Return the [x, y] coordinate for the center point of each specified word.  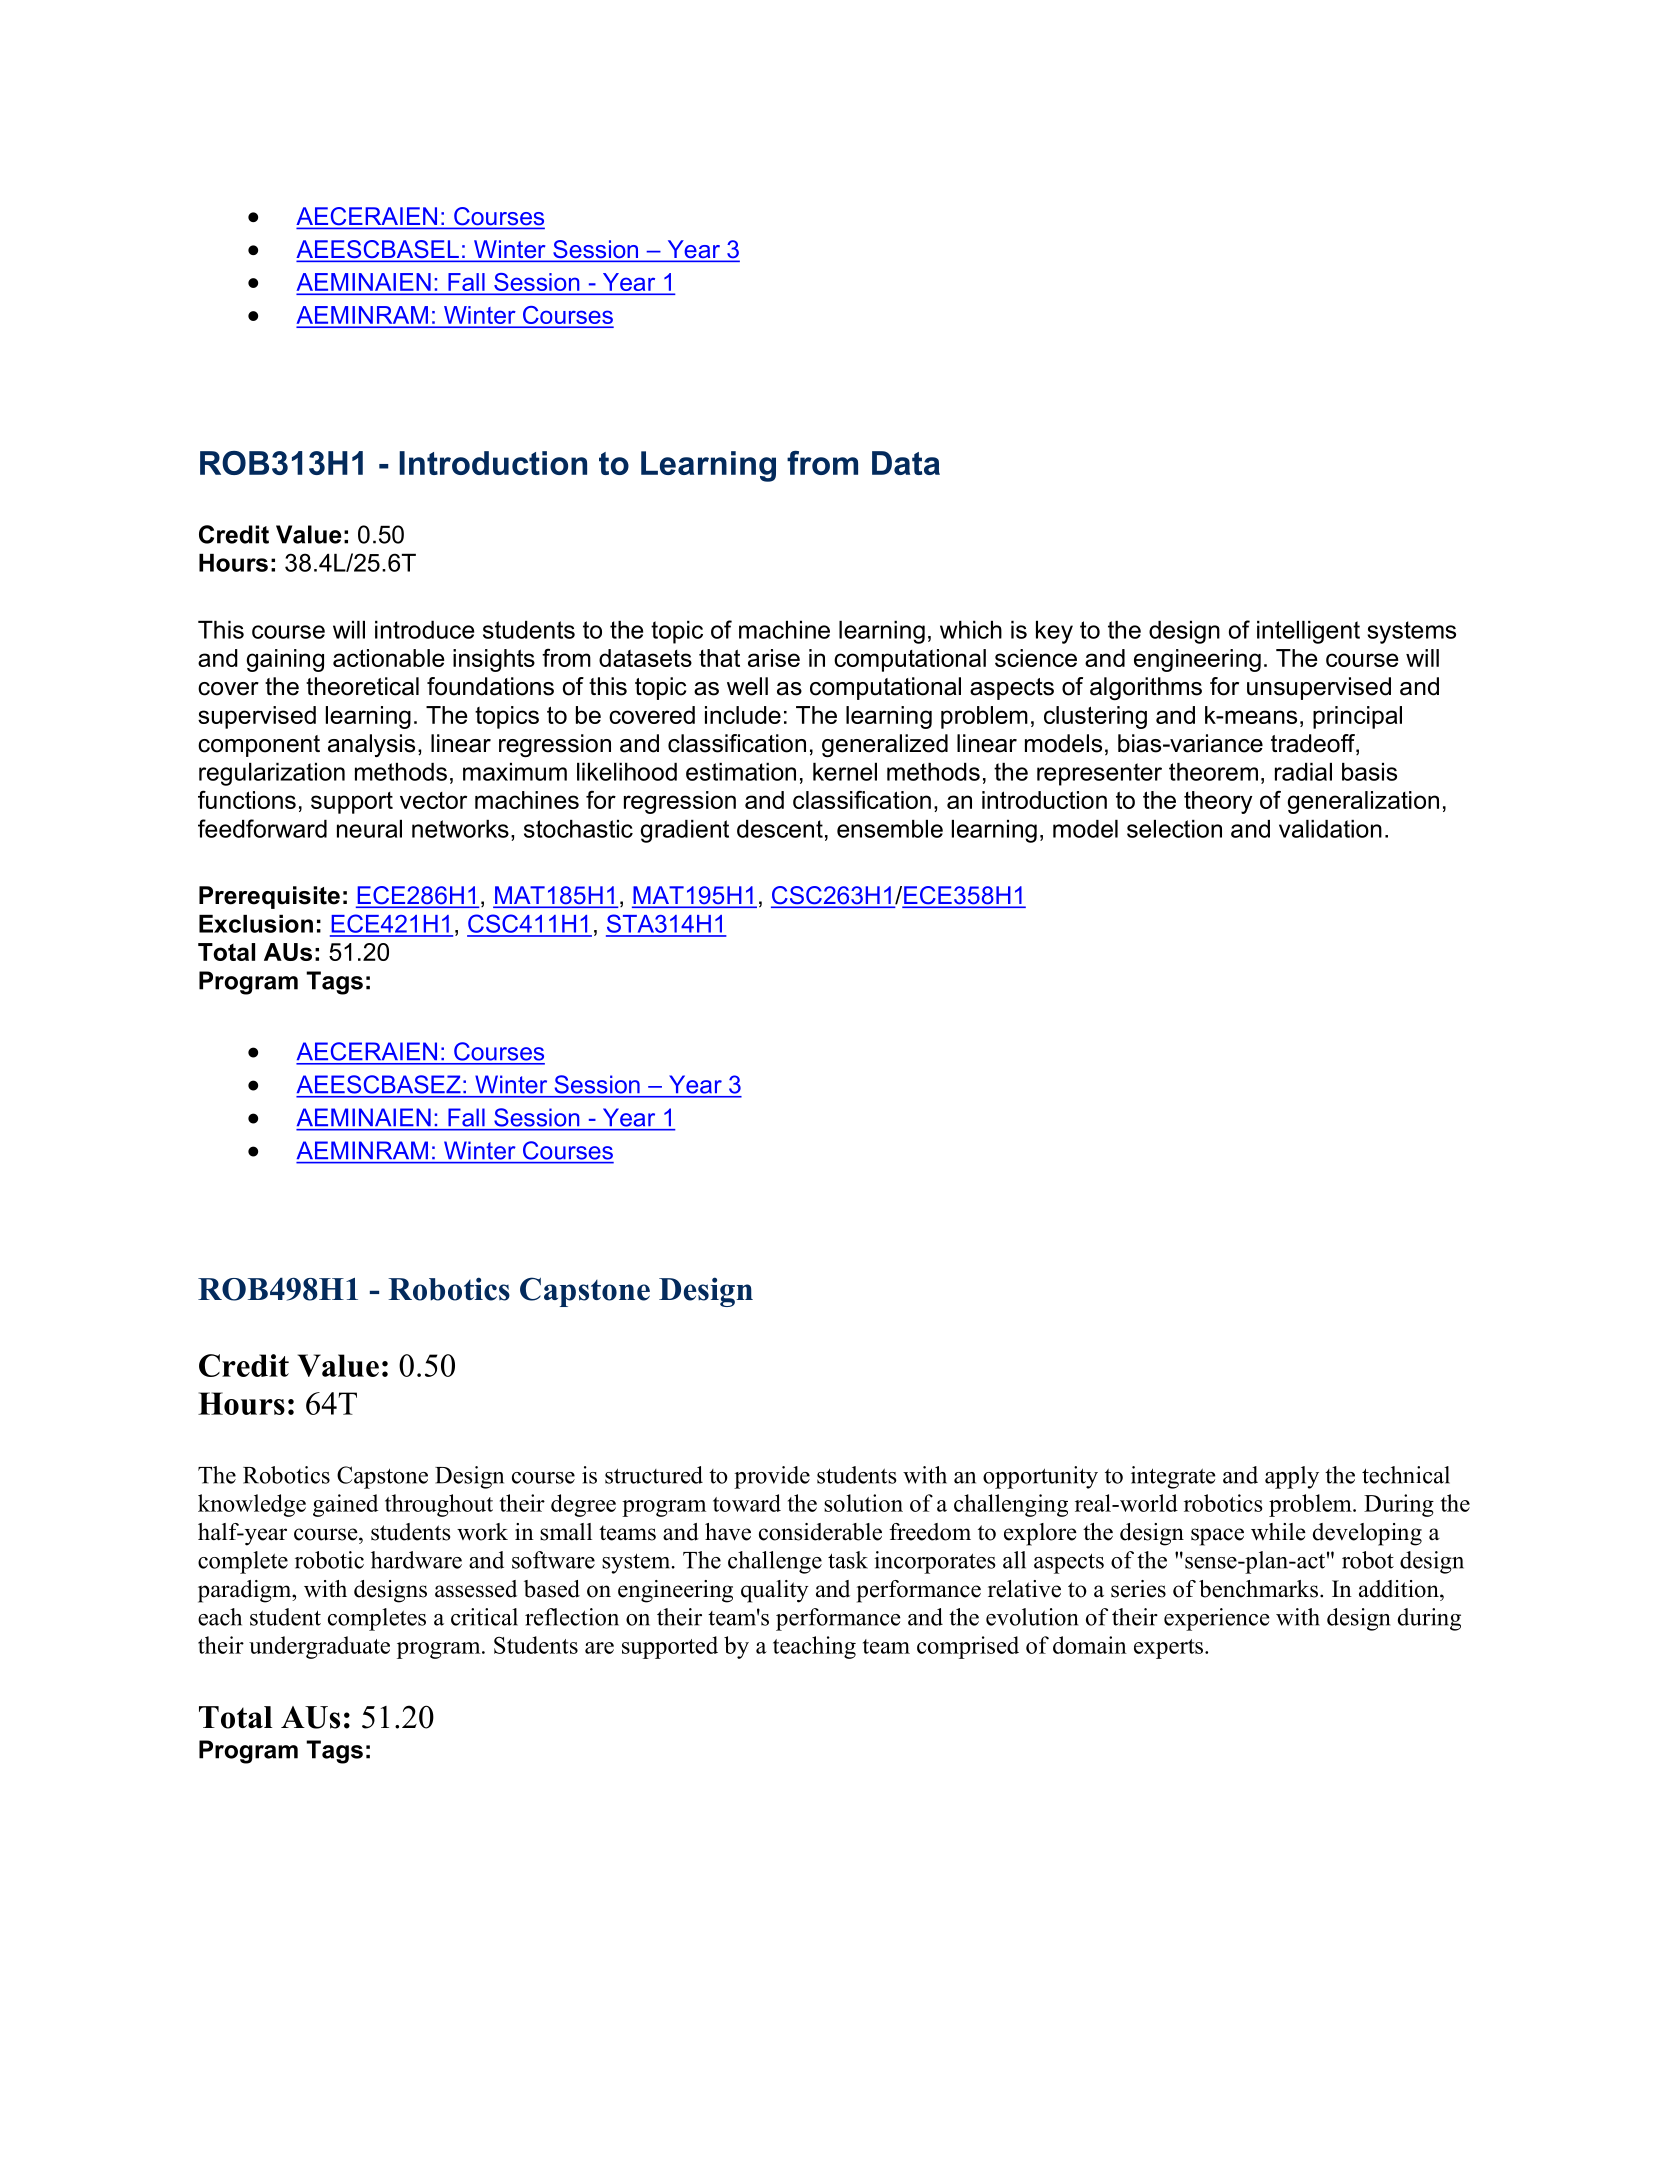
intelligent [1308, 632]
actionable [388, 658]
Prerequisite [269, 897]
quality [775, 1591]
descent [780, 829]
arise [774, 658]
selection [1174, 829]
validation [1330, 829]
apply [1292, 1477]
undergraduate [319, 1647]
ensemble [890, 829]
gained [345, 1505]
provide [772, 1477]
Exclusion [256, 924]
